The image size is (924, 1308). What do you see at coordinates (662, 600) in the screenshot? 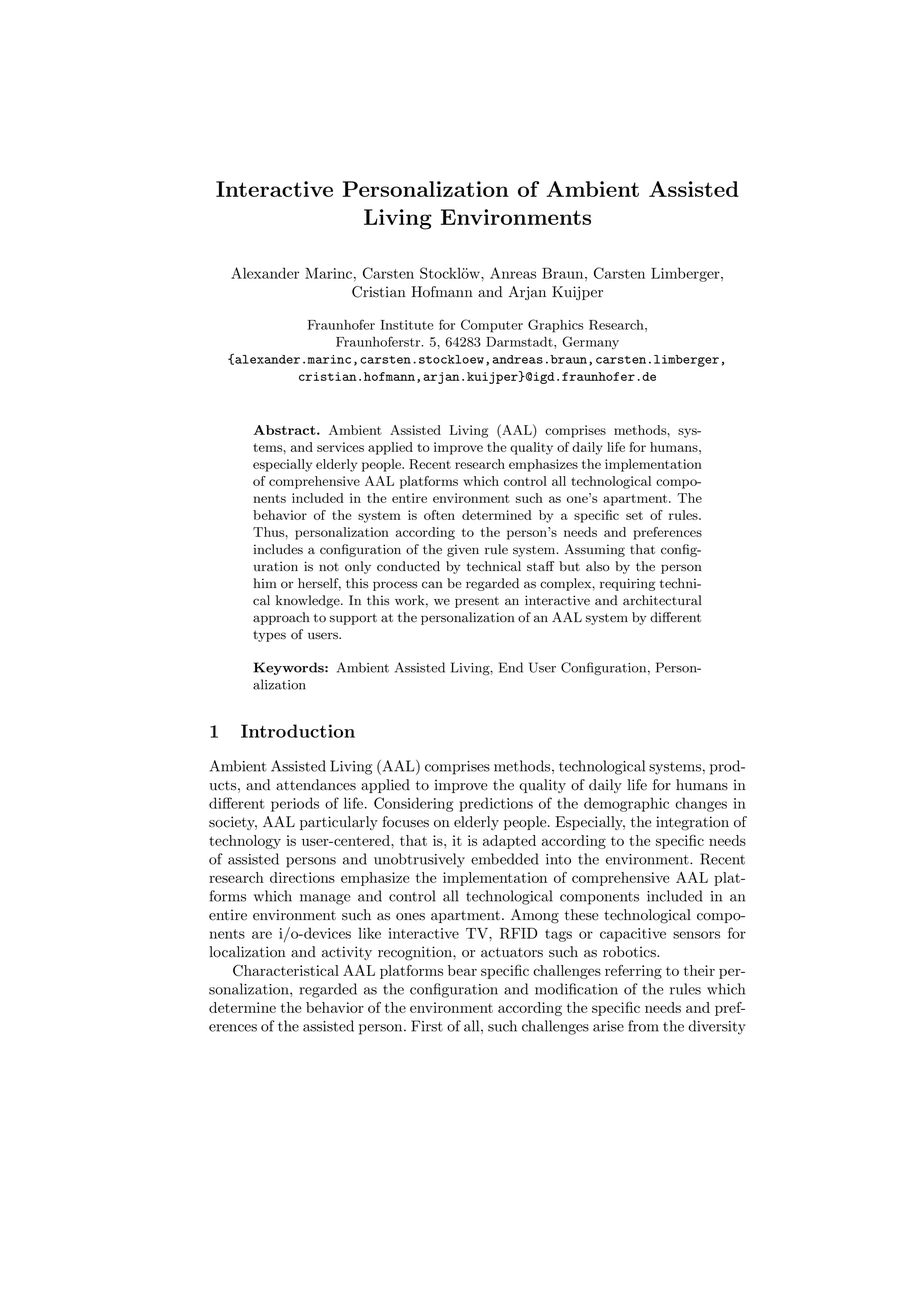
I see `architectural` at bounding box center [662, 600].
